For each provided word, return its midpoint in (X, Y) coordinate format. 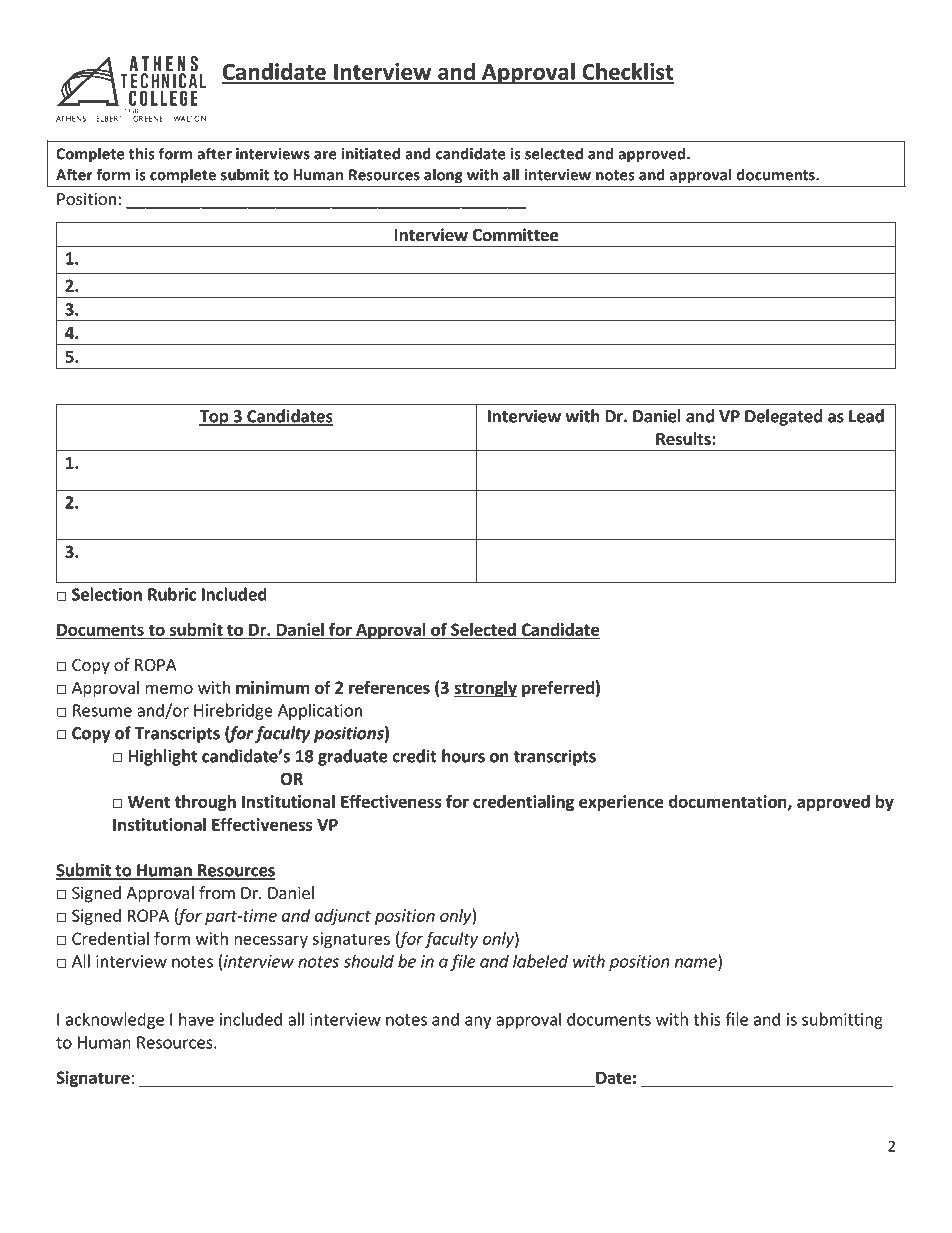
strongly (485, 689)
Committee (515, 235)
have (196, 1019)
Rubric (172, 594)
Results (684, 439)
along (443, 176)
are (325, 155)
